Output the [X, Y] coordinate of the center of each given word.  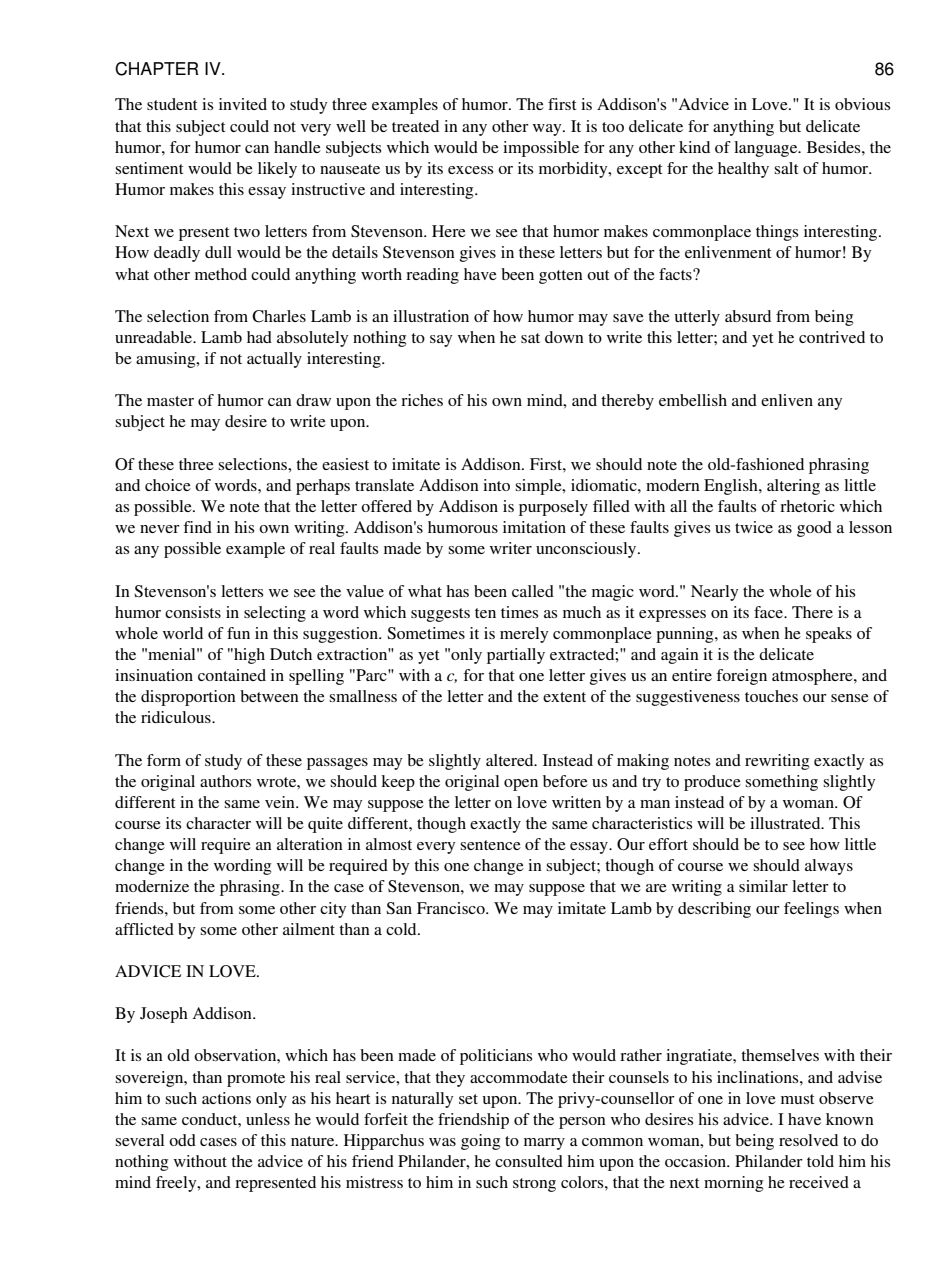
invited [243, 104]
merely [524, 635]
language [767, 149]
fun [238, 633]
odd [182, 1140]
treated [415, 126]
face [770, 612]
